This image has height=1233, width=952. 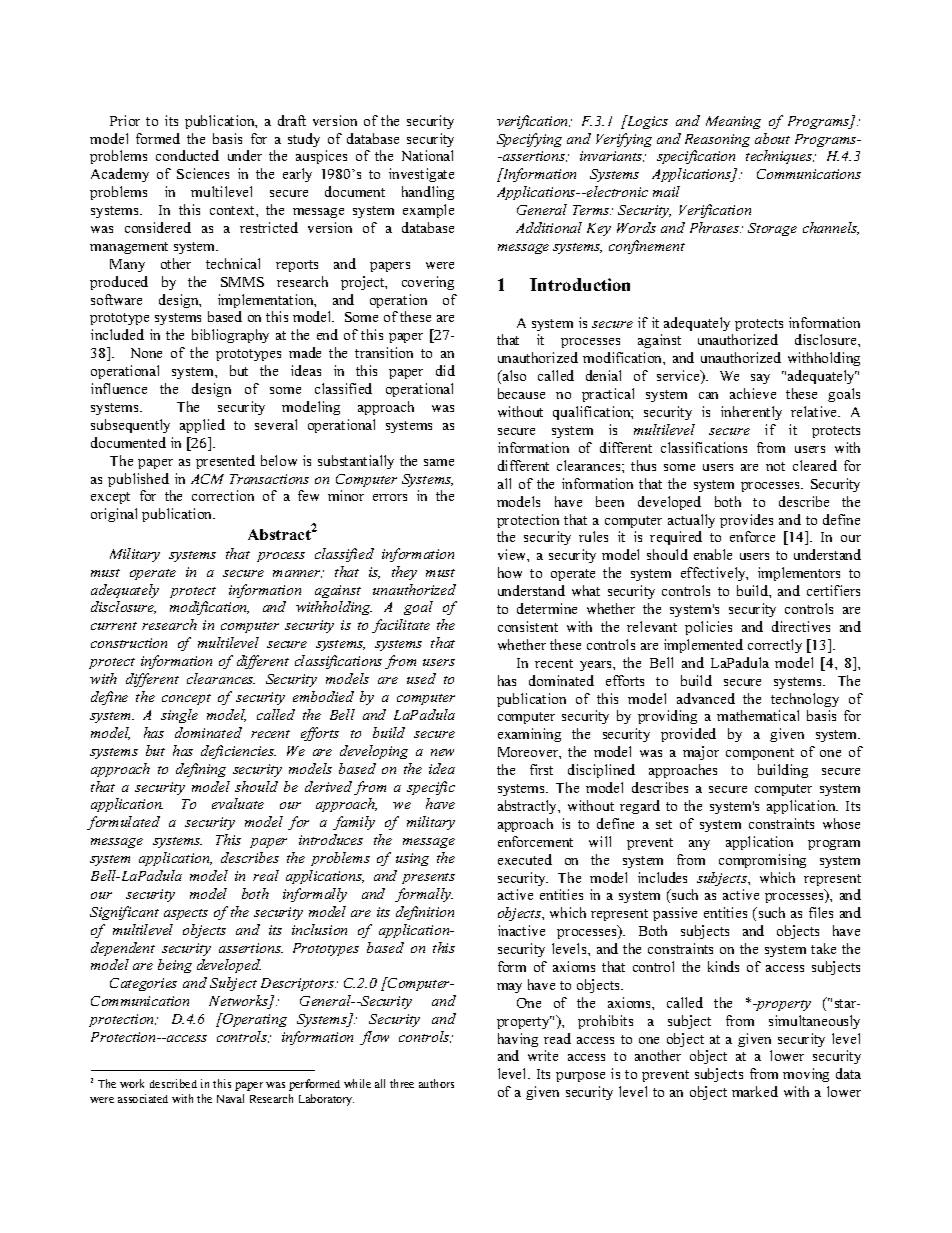 What do you see at coordinates (708, 628) in the image?
I see `policies` at bounding box center [708, 628].
